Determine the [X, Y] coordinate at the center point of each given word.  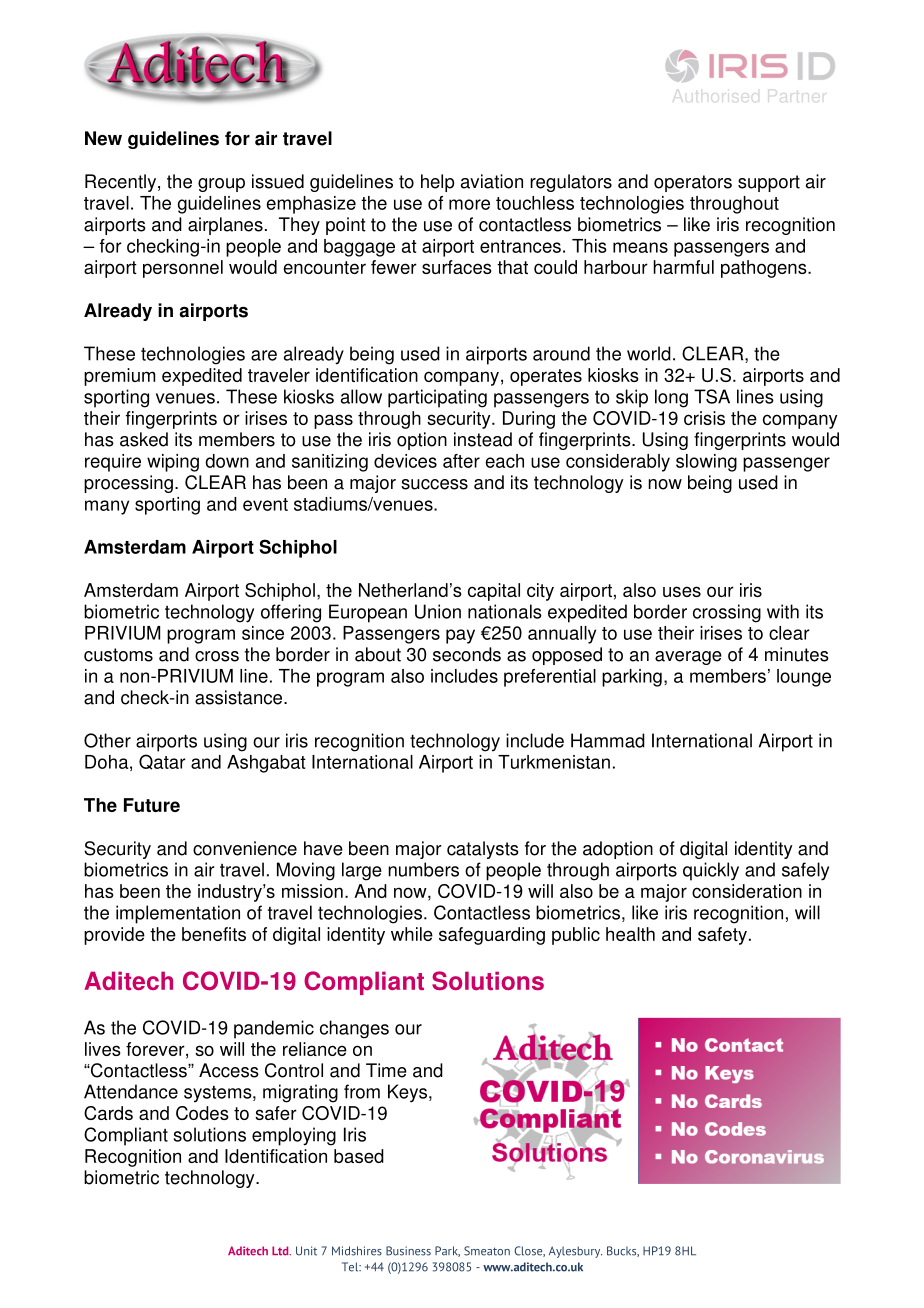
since [263, 633]
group [221, 185]
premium [119, 377]
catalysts [483, 850]
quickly [711, 871]
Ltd [281, 1251]
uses [682, 591]
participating [437, 398]
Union [438, 611]
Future [152, 805]
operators [693, 183]
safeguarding [492, 936]
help [437, 183]
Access [229, 1070]
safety [722, 936]
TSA [712, 396]
